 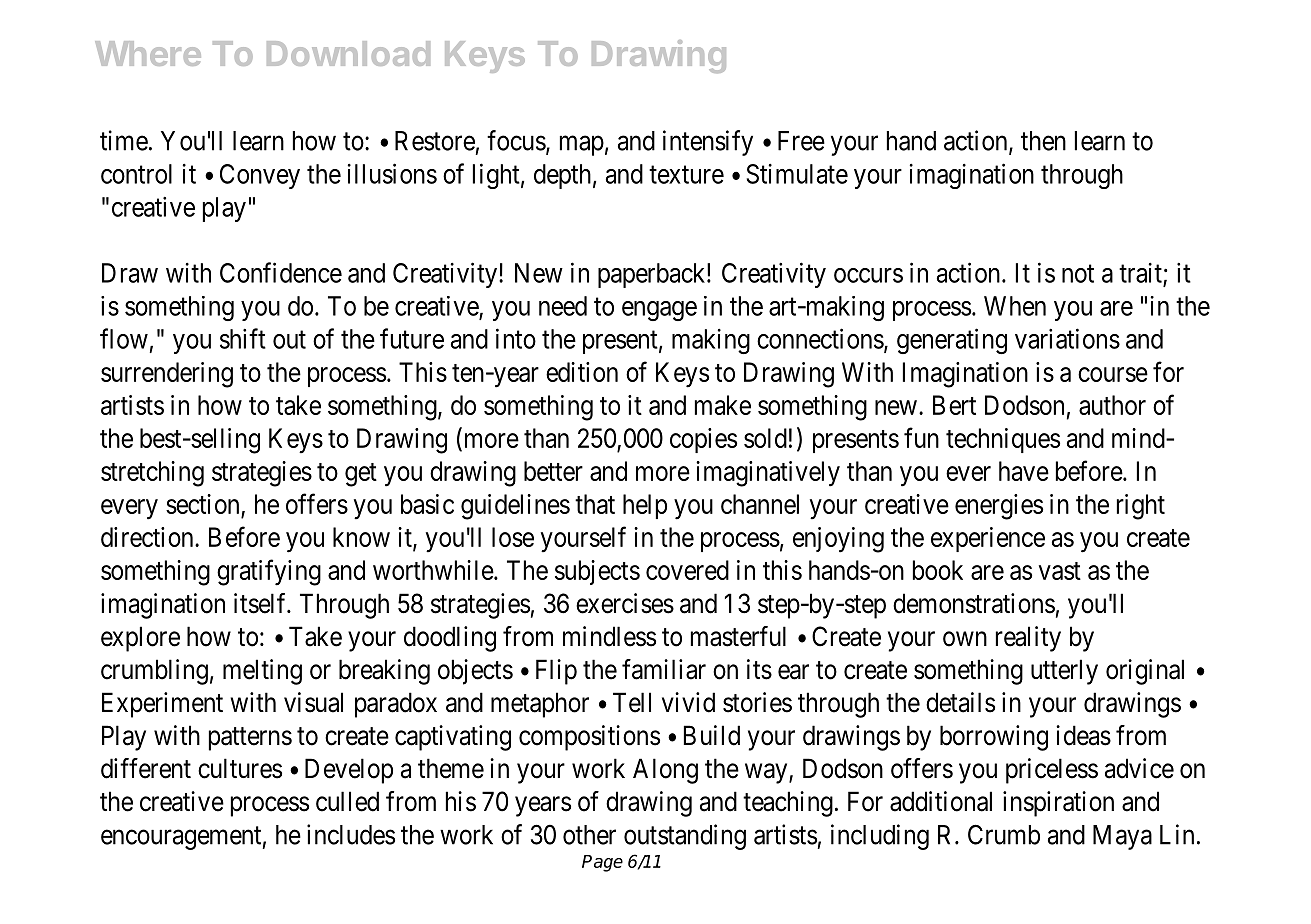 I want to click on engage, so click(x=659, y=311).
